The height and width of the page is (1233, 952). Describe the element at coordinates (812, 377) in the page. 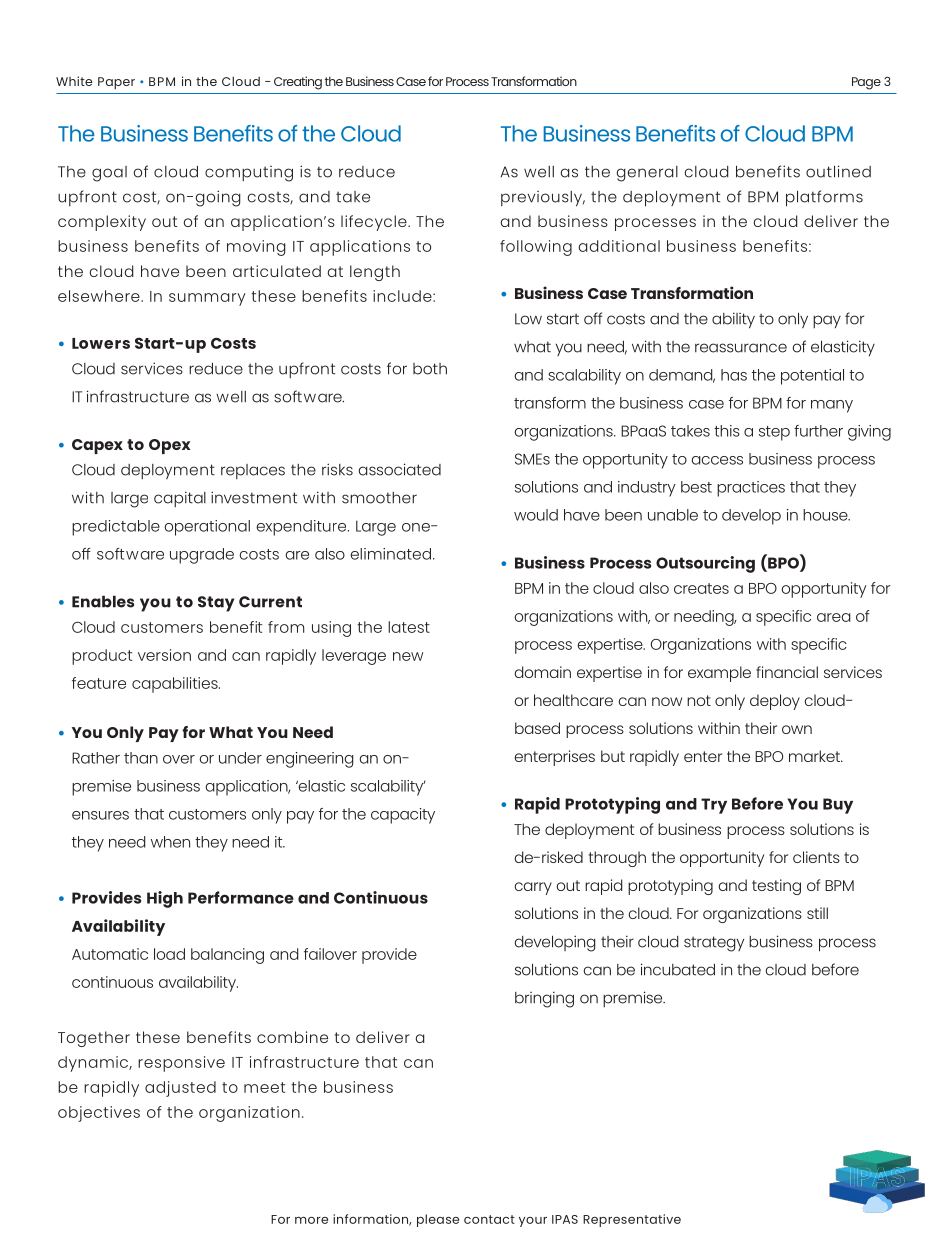

I see `potential` at that location.
